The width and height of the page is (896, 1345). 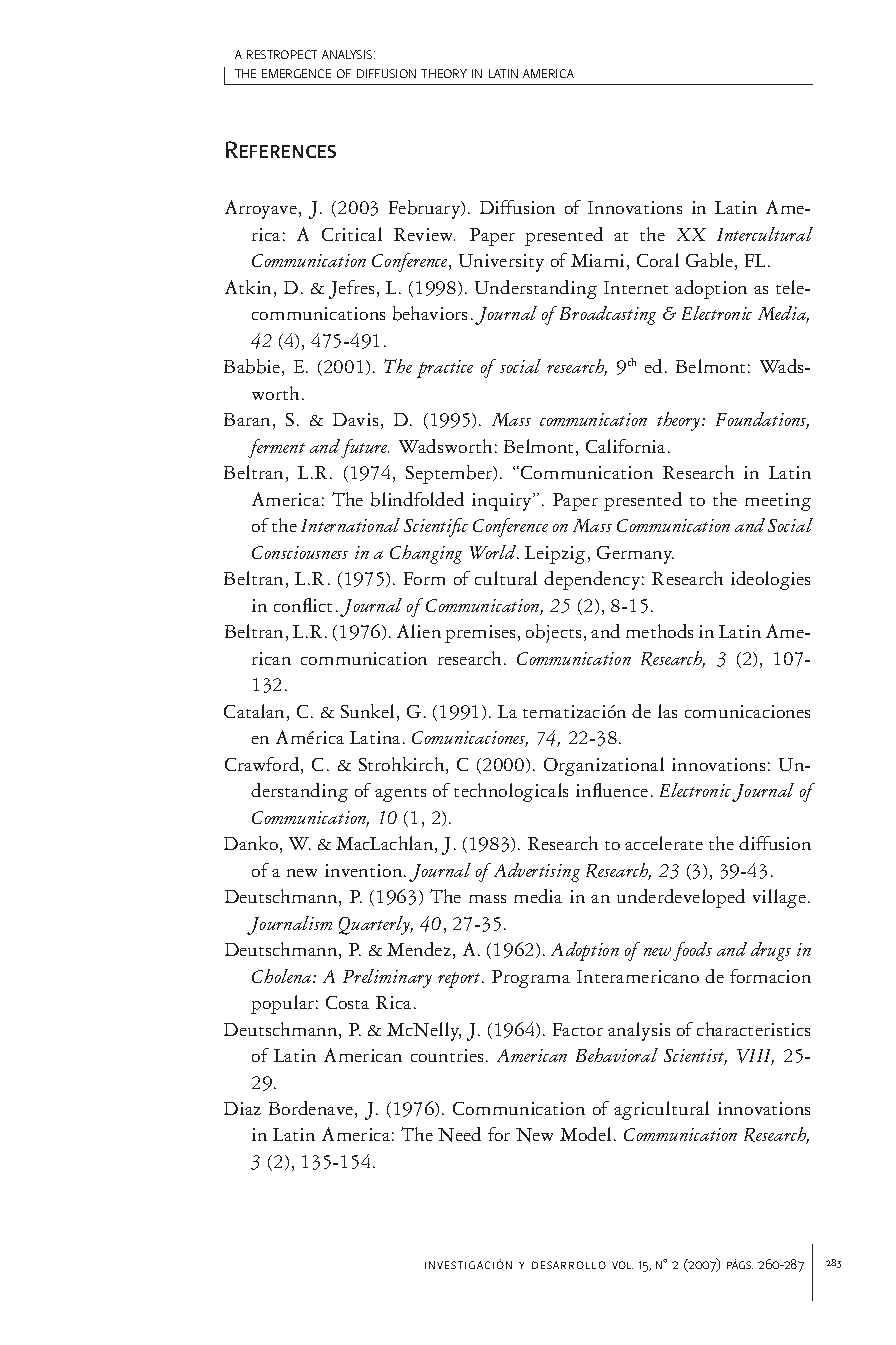 I want to click on Diaz, so click(x=242, y=1108).
